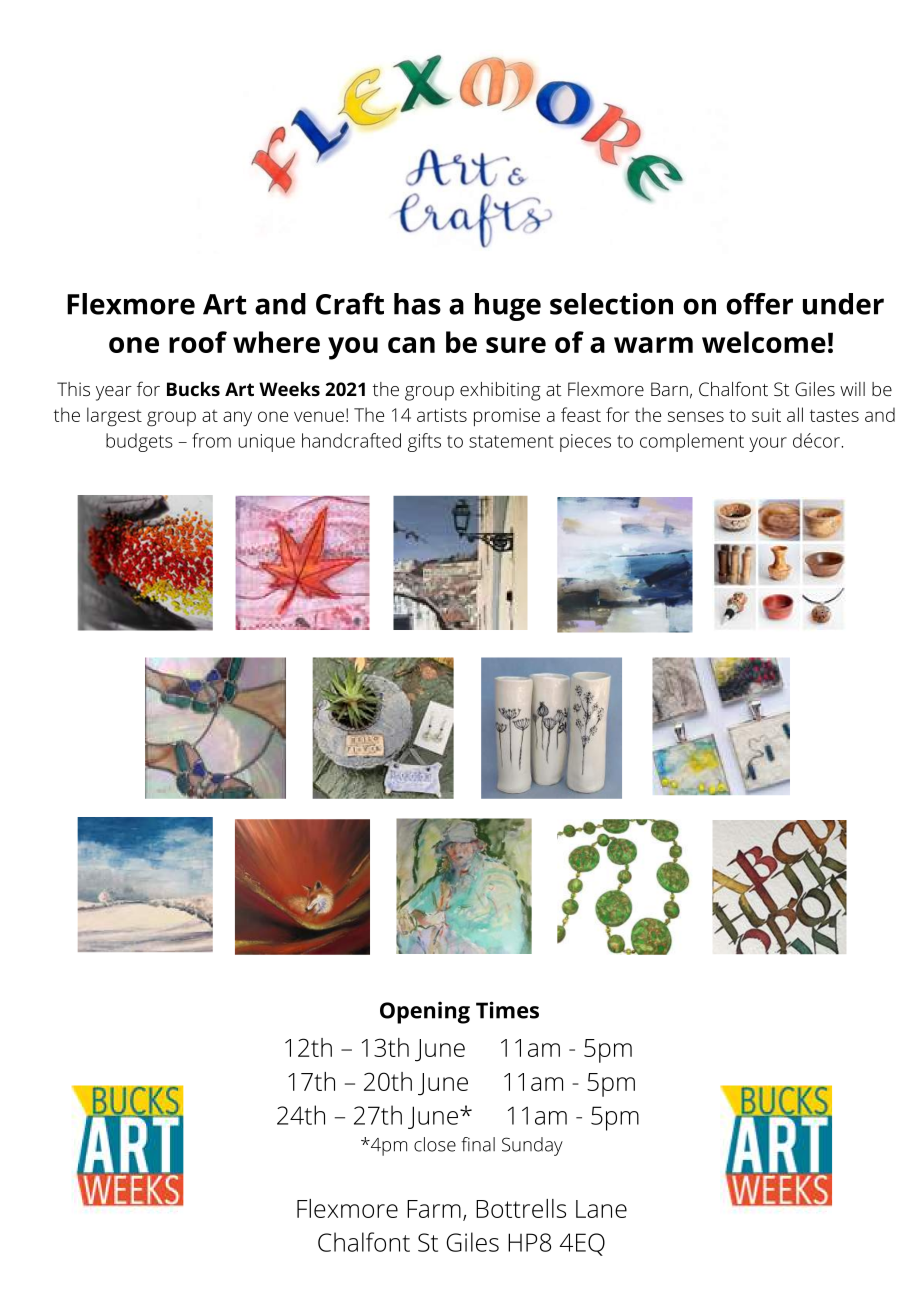 This screenshot has height=1308, width=924. Describe the element at coordinates (532, 1146) in the screenshot. I see `Sunday` at that location.
